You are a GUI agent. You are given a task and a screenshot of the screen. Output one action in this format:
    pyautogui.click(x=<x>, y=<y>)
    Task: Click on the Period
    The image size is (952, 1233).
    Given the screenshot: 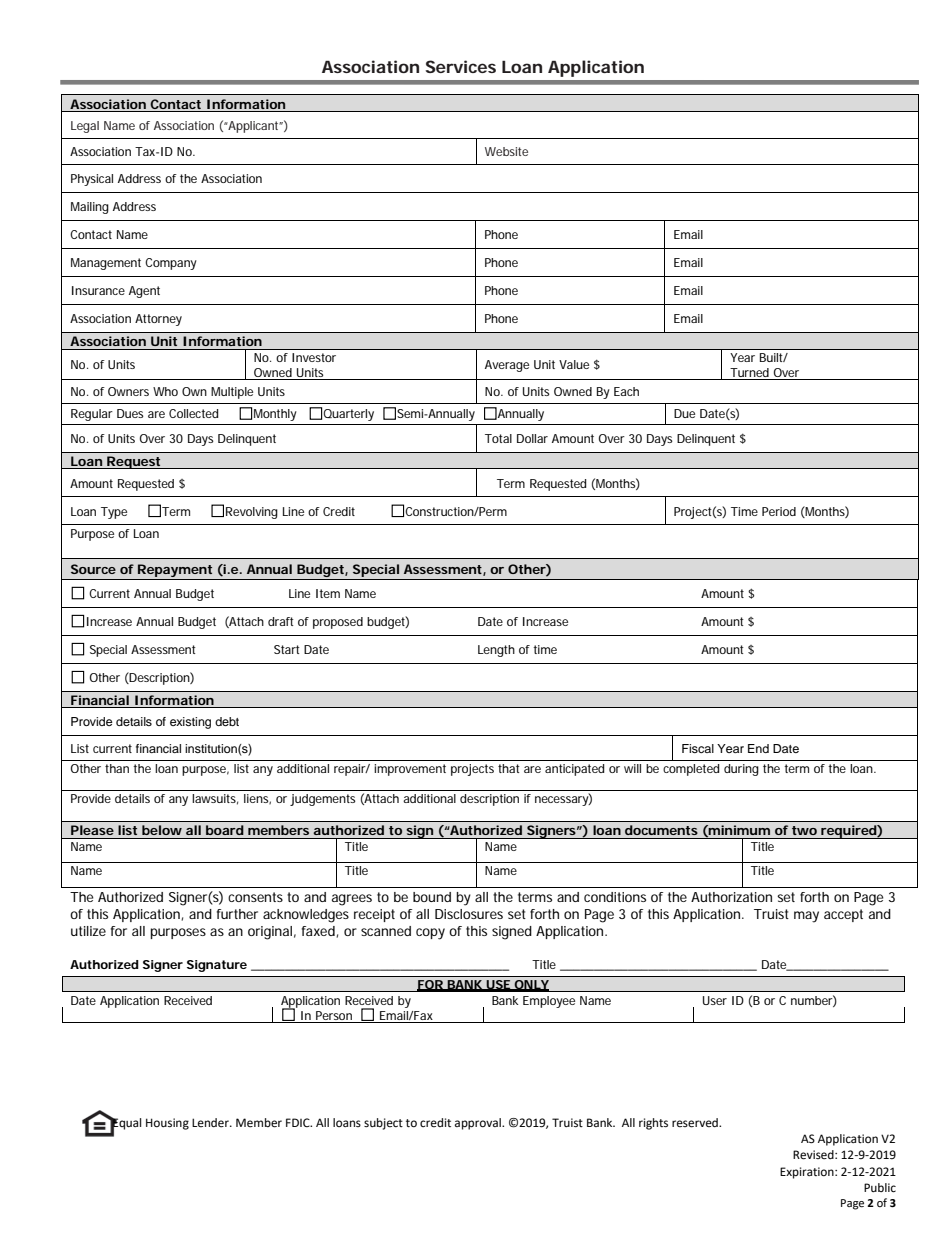 What is the action you would take?
    pyautogui.click(x=779, y=511)
